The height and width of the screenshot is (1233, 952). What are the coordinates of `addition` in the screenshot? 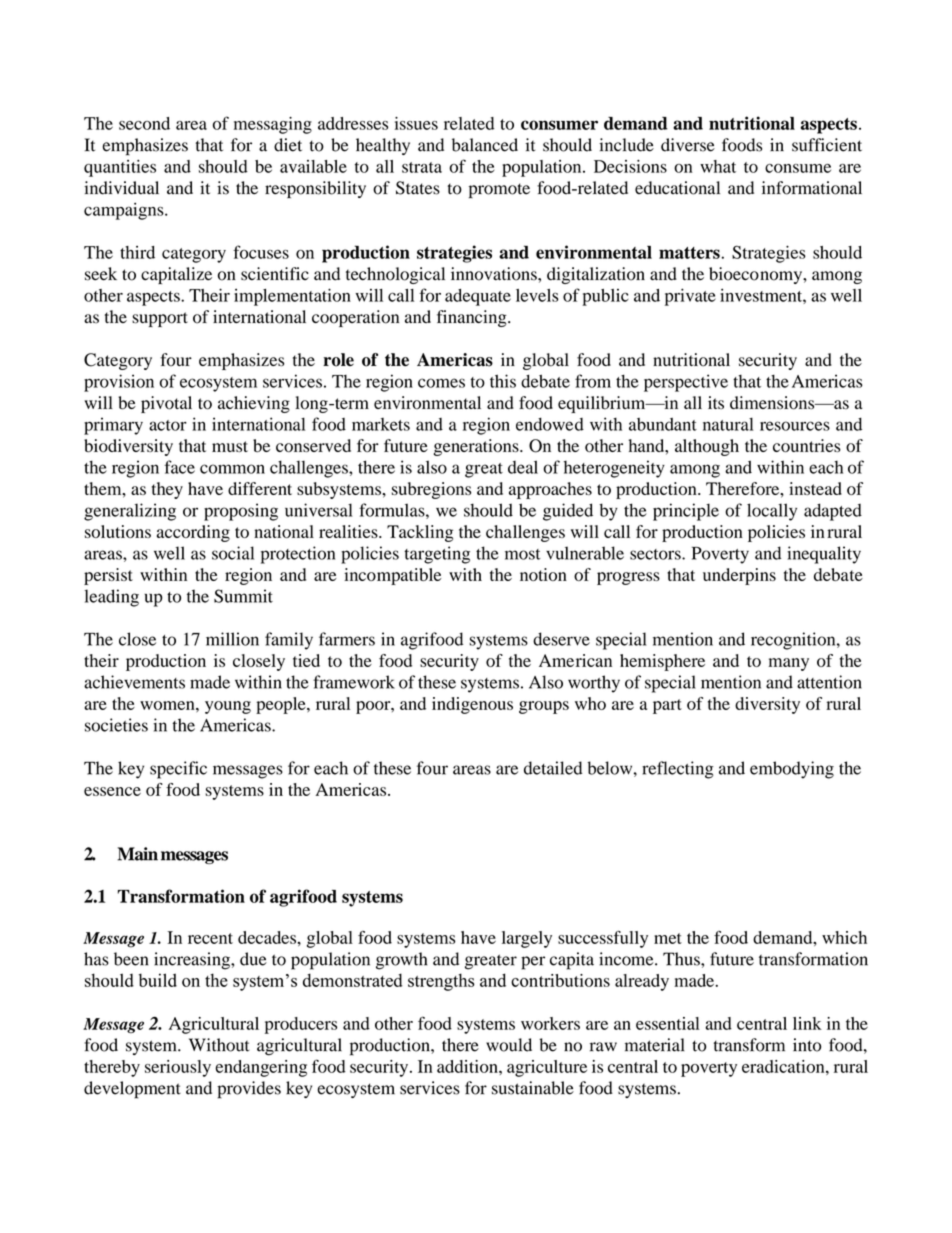 It's located at (468, 1066).
